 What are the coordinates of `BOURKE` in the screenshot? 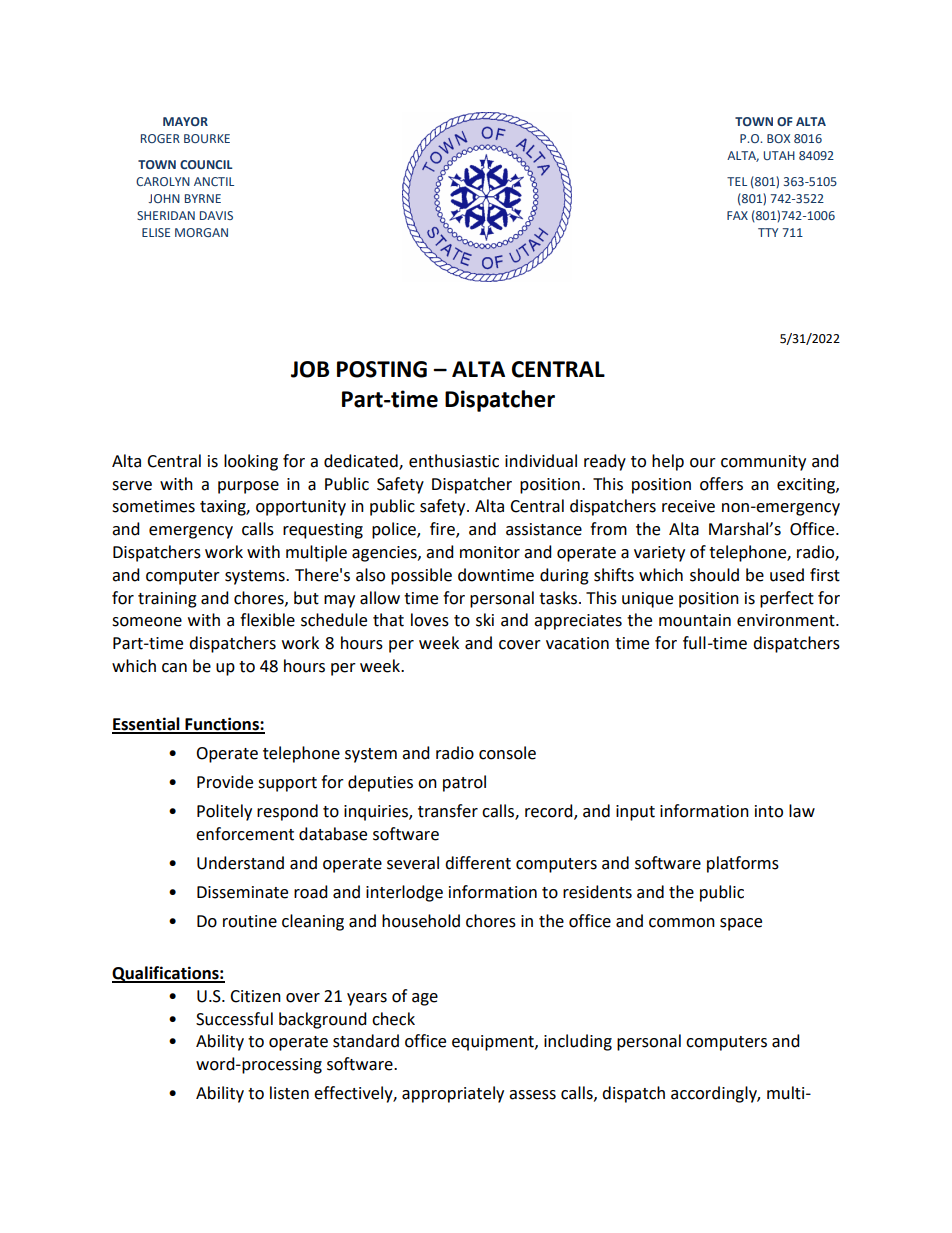 It's located at (207, 138).
